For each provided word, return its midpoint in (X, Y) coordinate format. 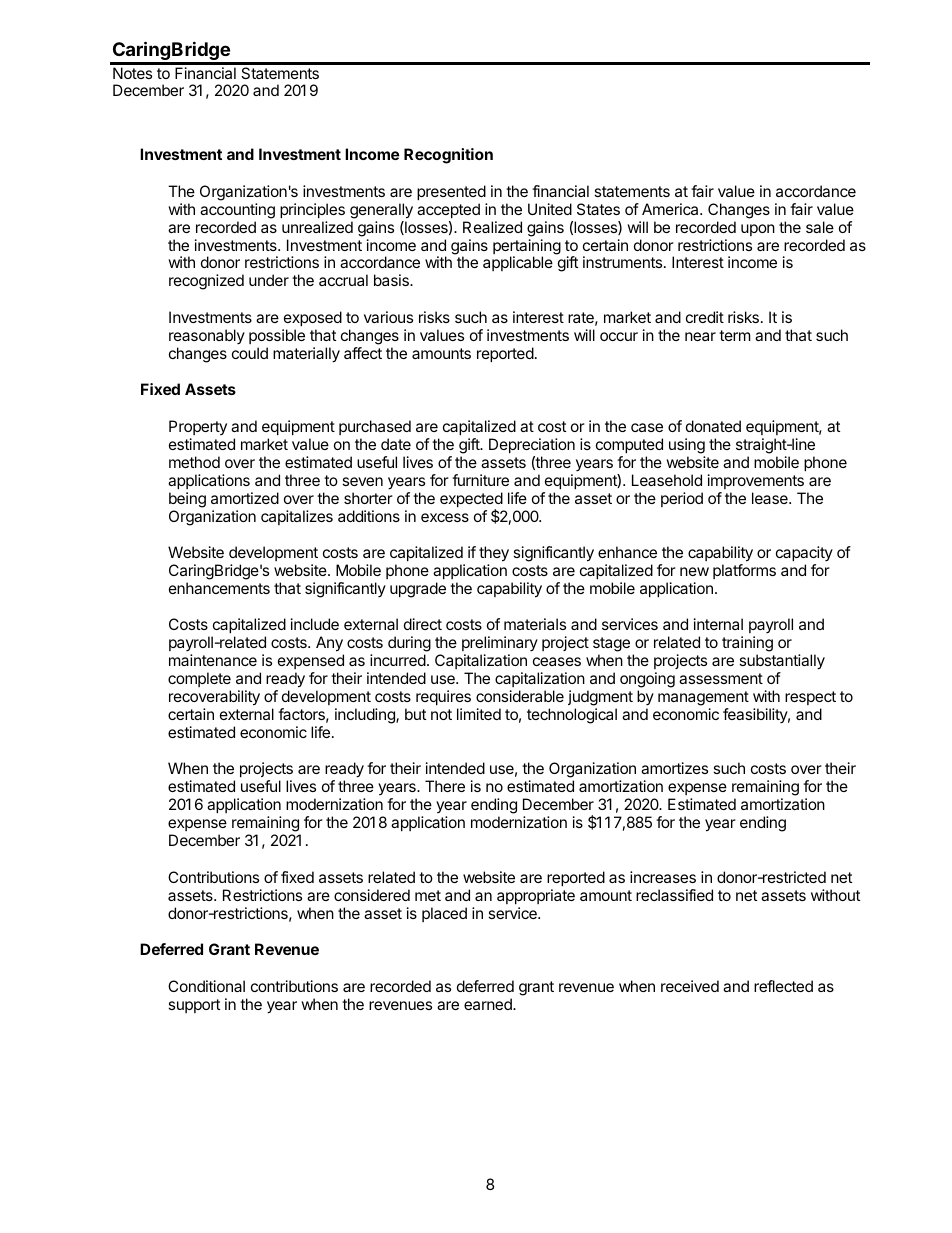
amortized (245, 498)
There (445, 786)
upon (758, 230)
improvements (756, 481)
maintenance (213, 660)
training (747, 645)
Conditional (206, 986)
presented (451, 192)
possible (277, 336)
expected (471, 501)
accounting (237, 211)
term (735, 335)
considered (372, 895)
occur (619, 336)
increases (663, 877)
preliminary (500, 645)
